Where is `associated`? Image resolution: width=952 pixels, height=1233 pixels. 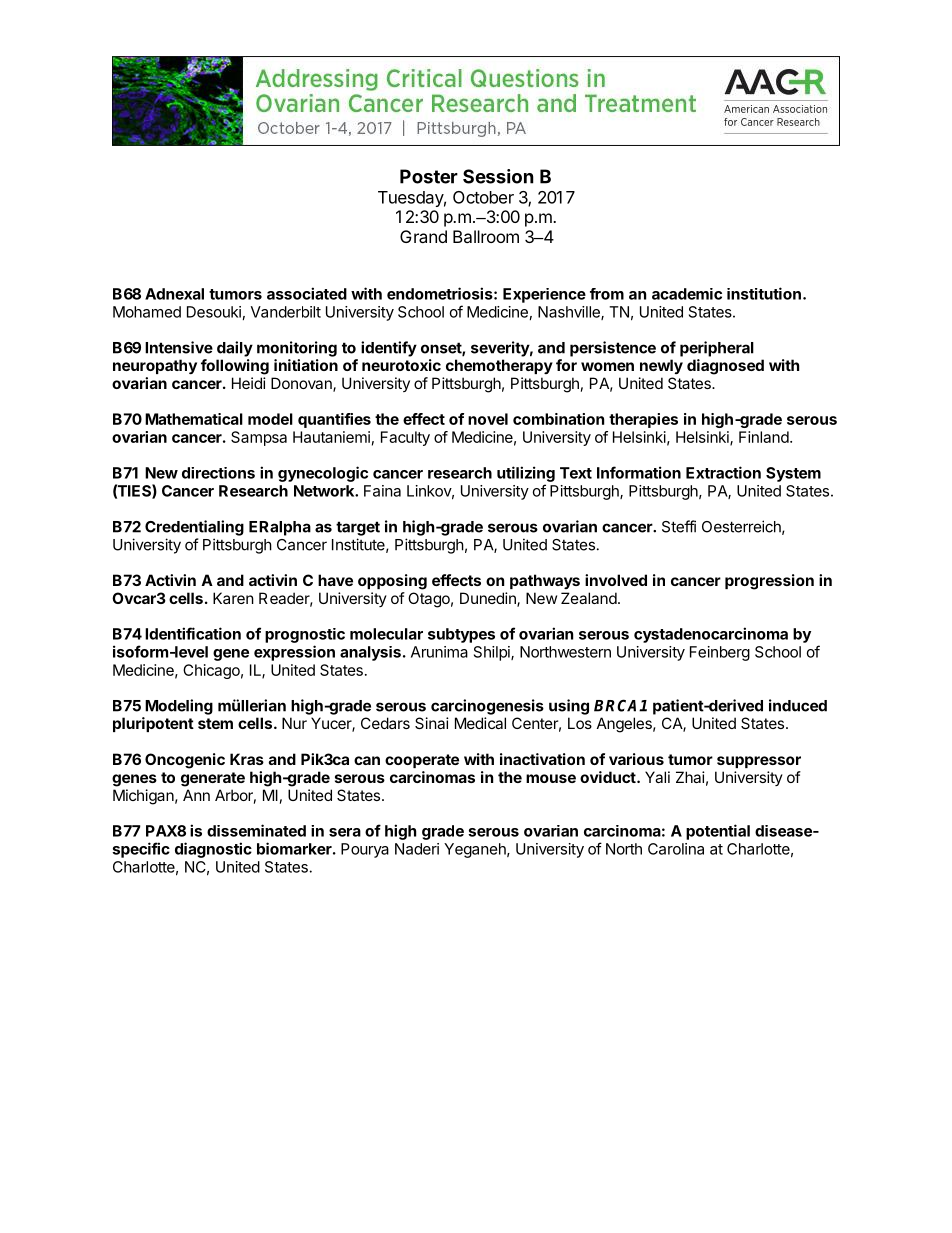
associated is located at coordinates (307, 293).
